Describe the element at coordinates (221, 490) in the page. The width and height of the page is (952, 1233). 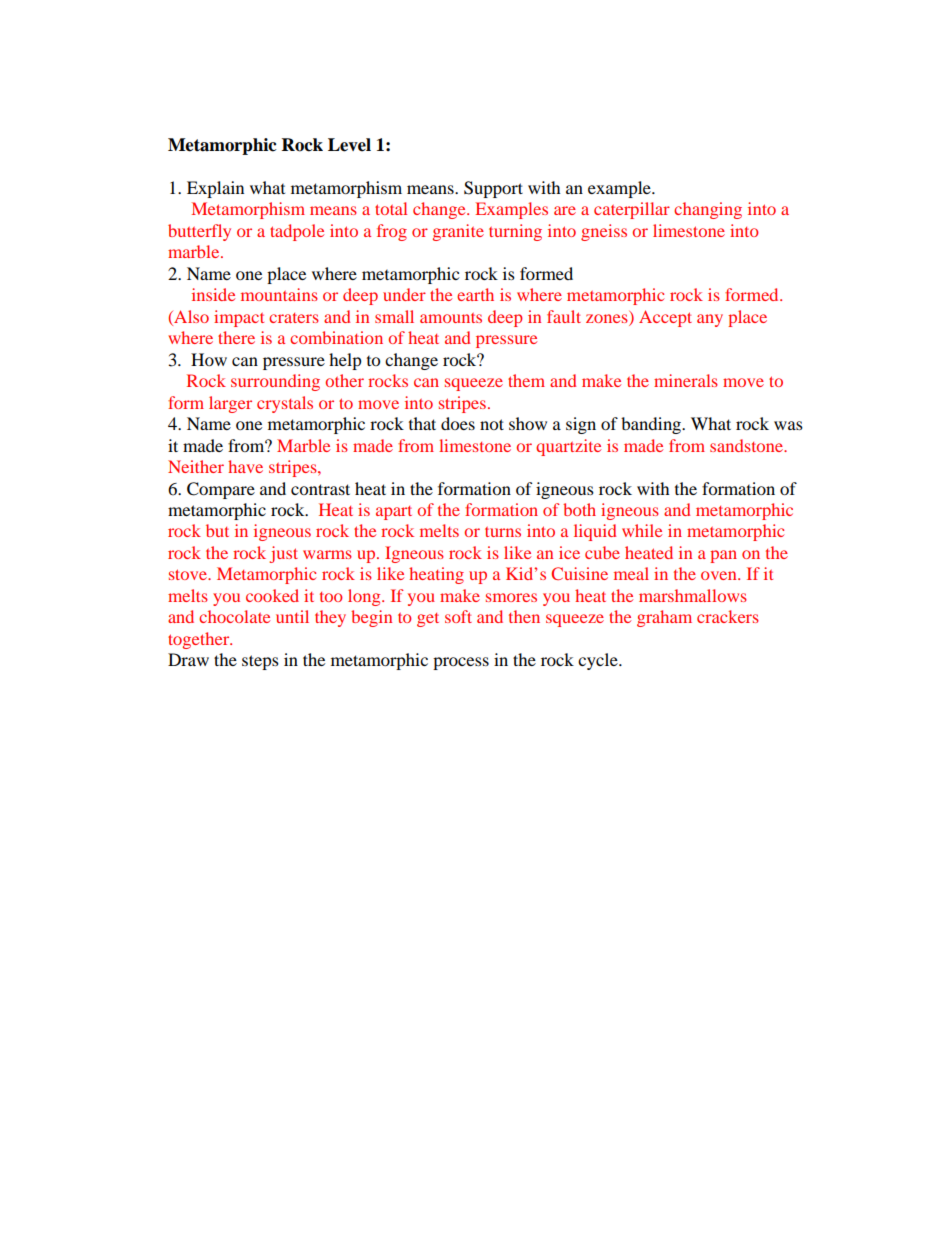
I see `Compare` at that location.
